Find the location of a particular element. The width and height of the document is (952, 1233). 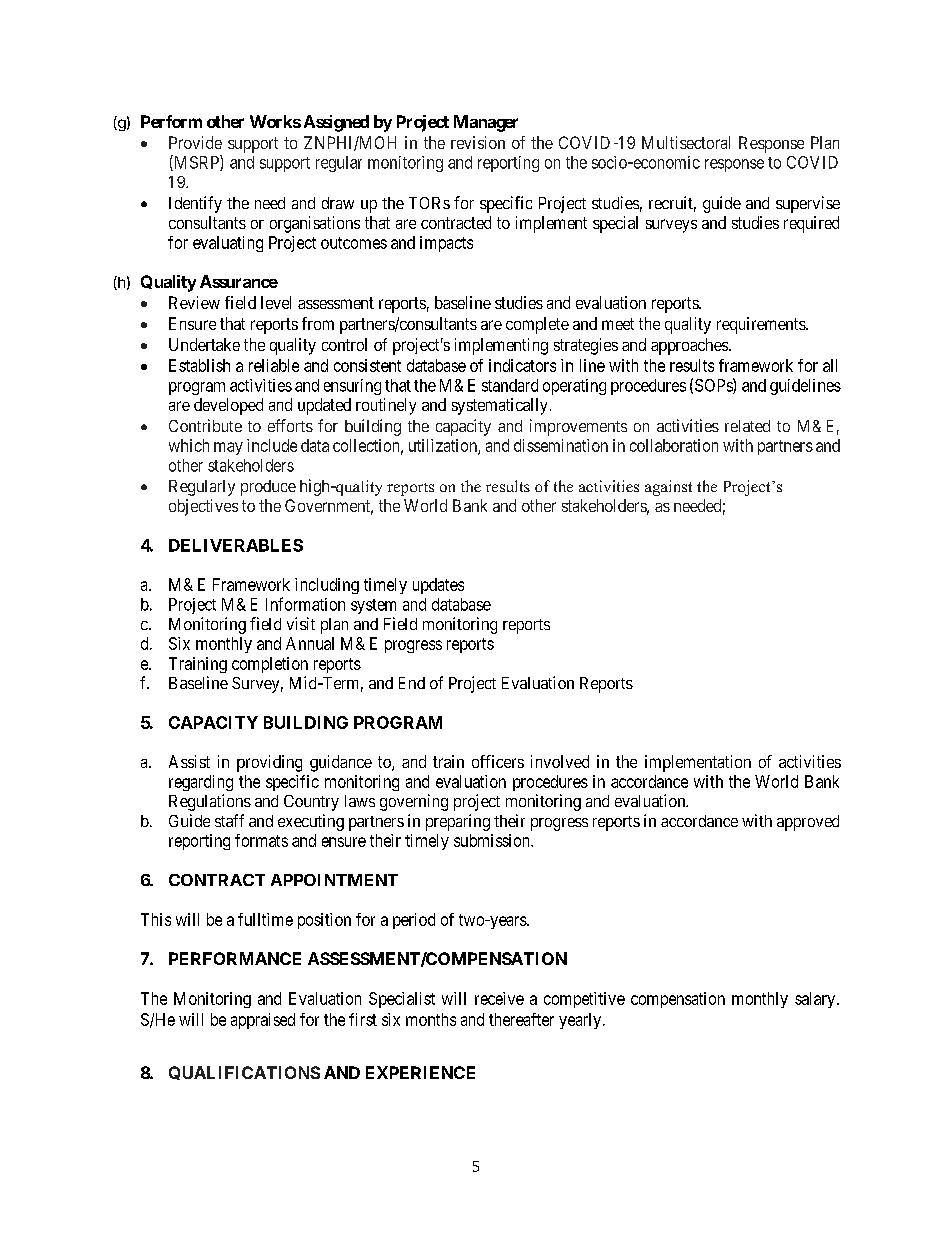

approaches is located at coordinates (689, 346).
